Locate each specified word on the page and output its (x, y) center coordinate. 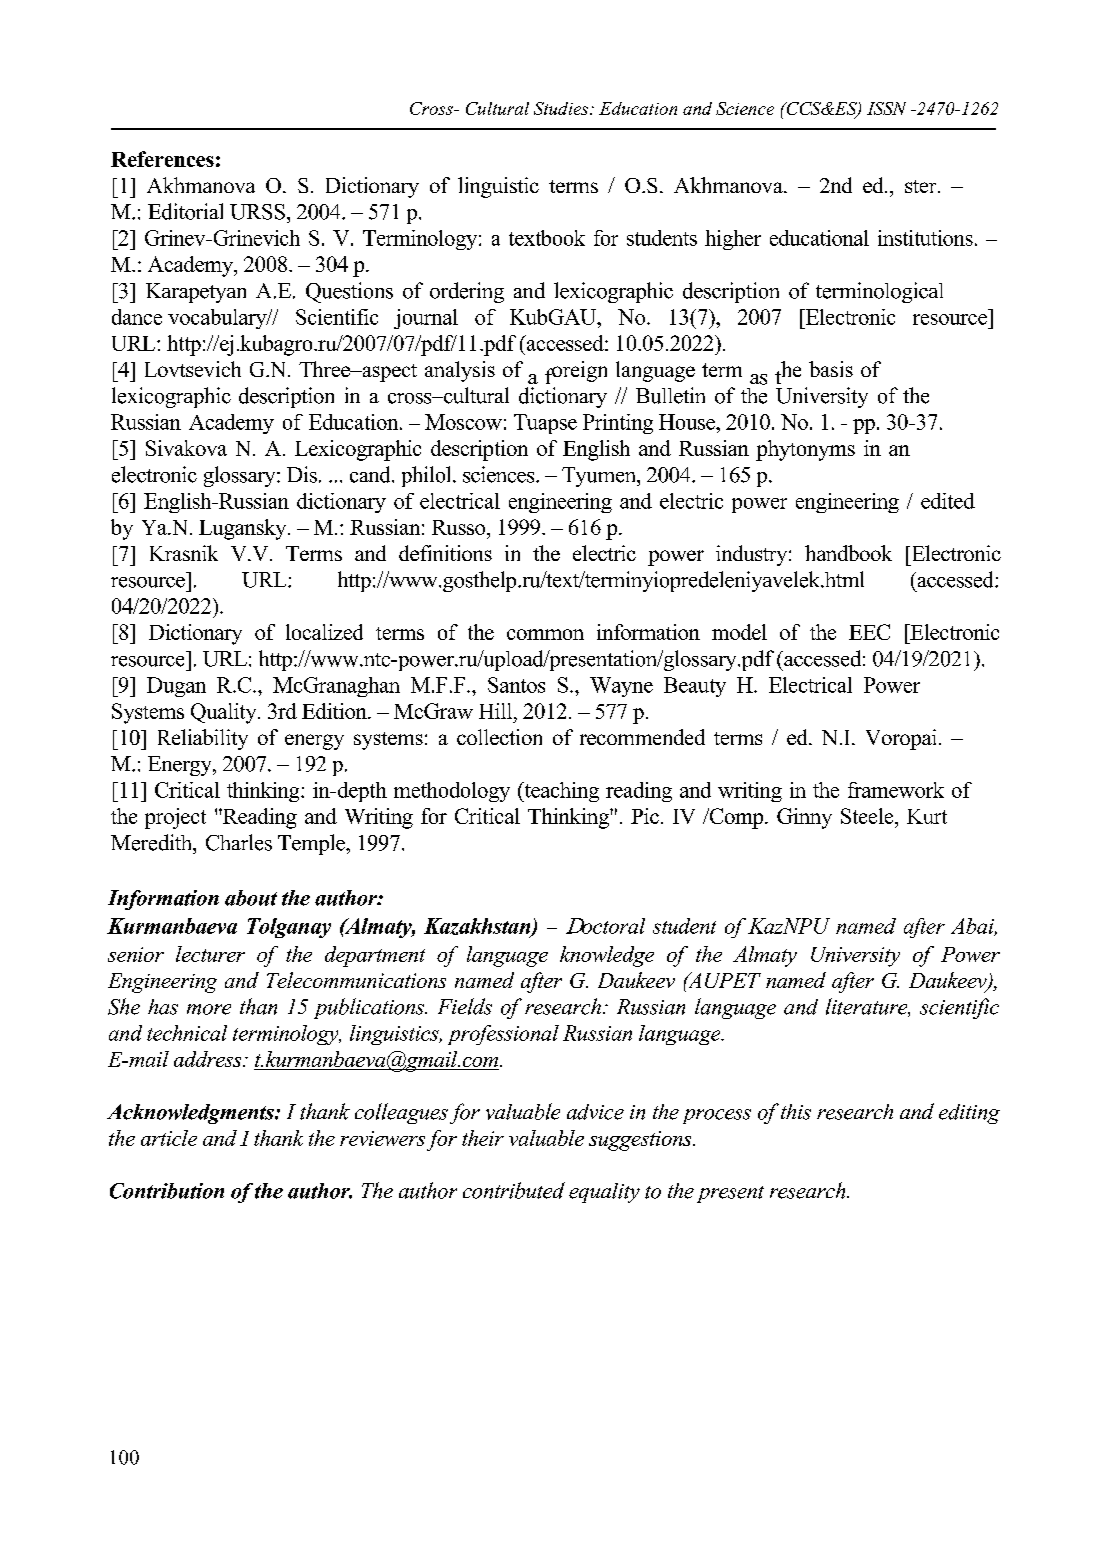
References (162, 159)
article (169, 1138)
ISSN (886, 108)
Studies (562, 108)
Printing (618, 424)
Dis (302, 474)
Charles (239, 842)
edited (948, 501)
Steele (868, 816)
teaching (560, 792)
